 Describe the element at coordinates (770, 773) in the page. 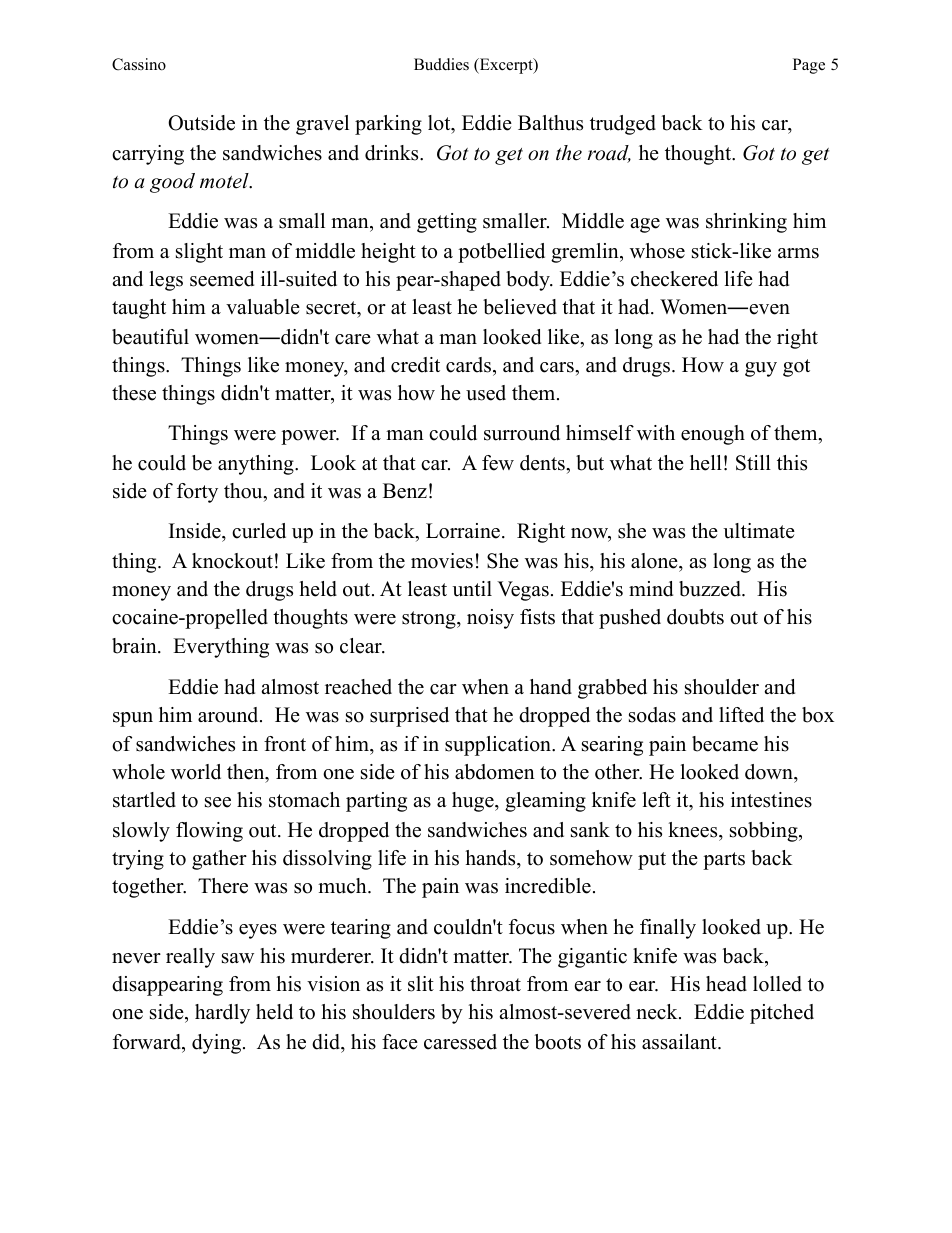

I see `down` at that location.
